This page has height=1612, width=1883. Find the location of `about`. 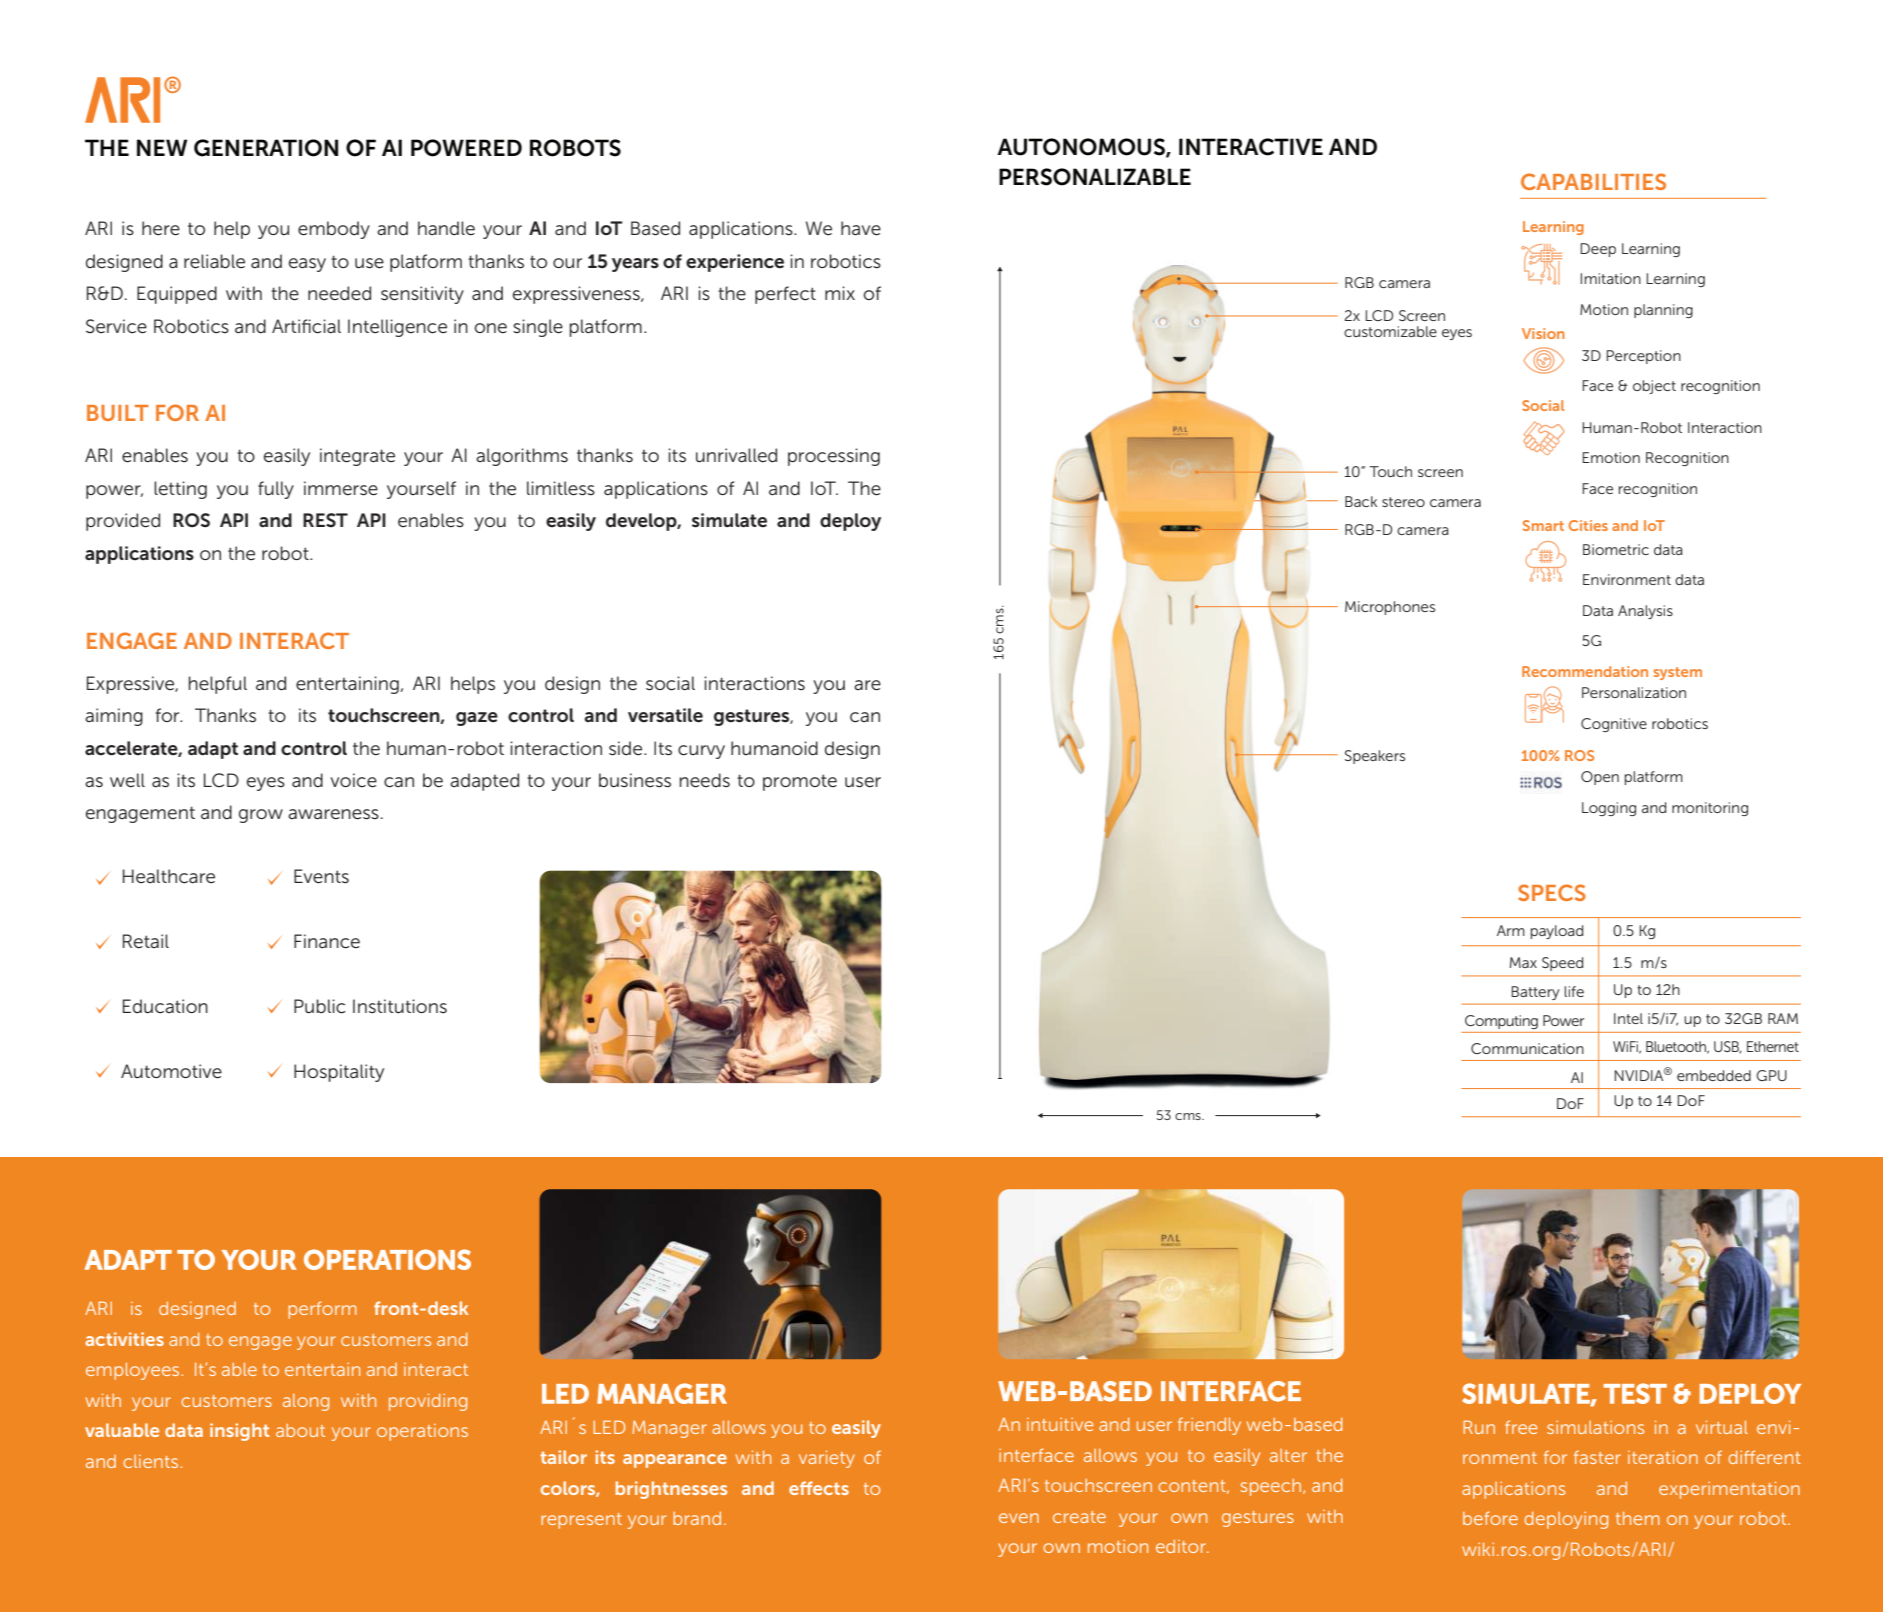

about is located at coordinates (300, 1430).
